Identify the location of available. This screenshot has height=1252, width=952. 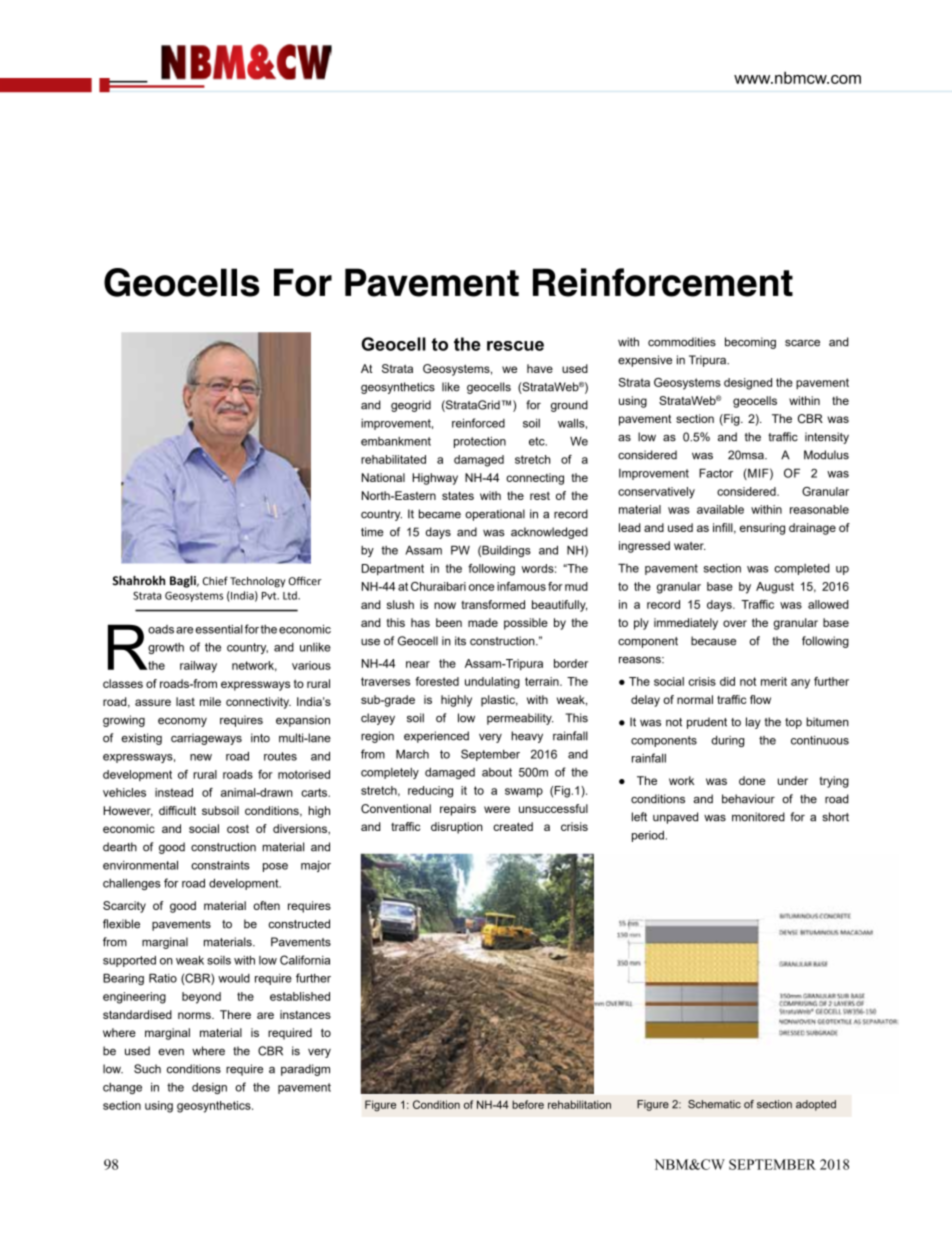
(720, 509).
